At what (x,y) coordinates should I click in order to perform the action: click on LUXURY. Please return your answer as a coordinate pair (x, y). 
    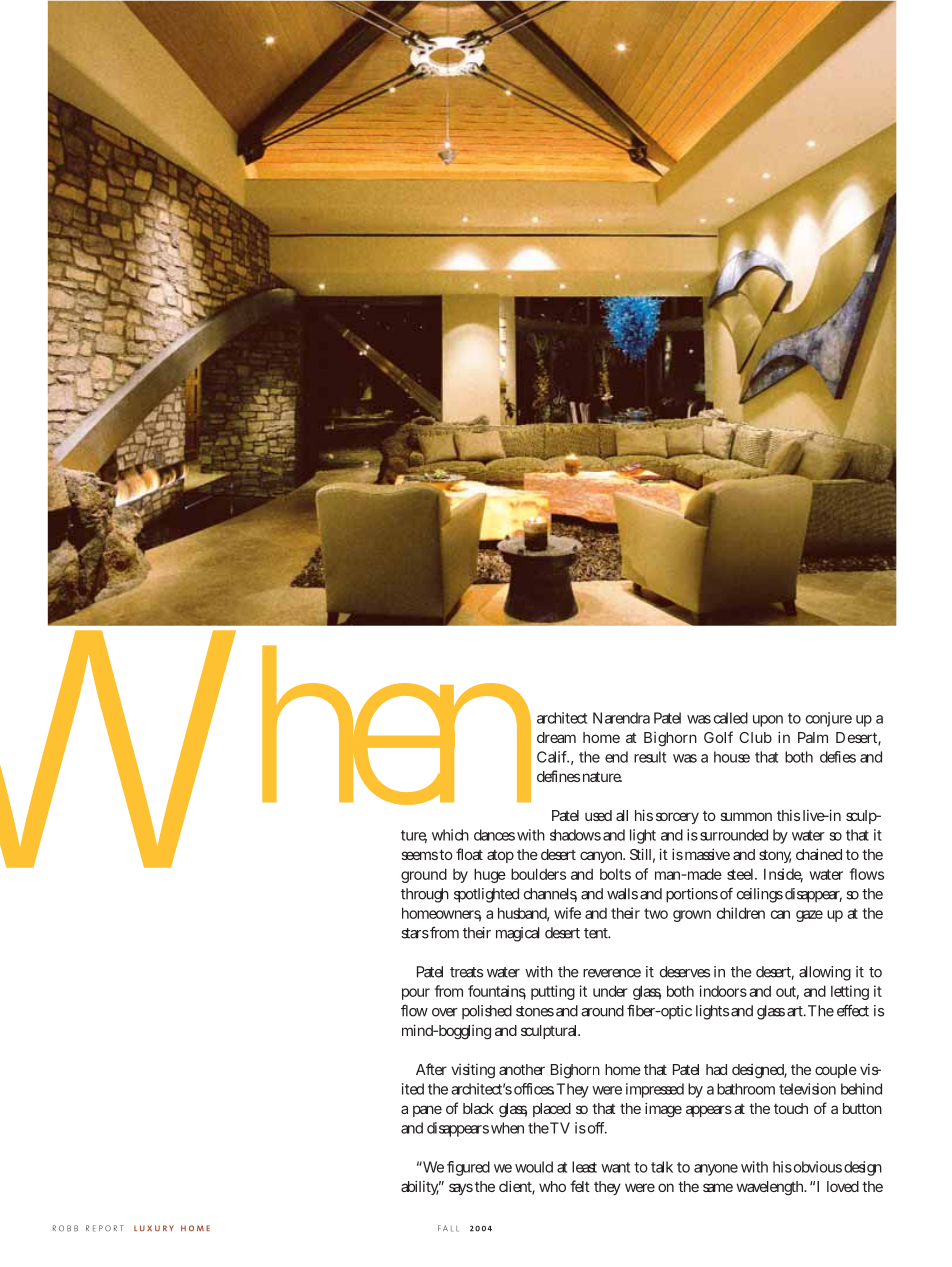
    Looking at the image, I should click on (154, 1228).
